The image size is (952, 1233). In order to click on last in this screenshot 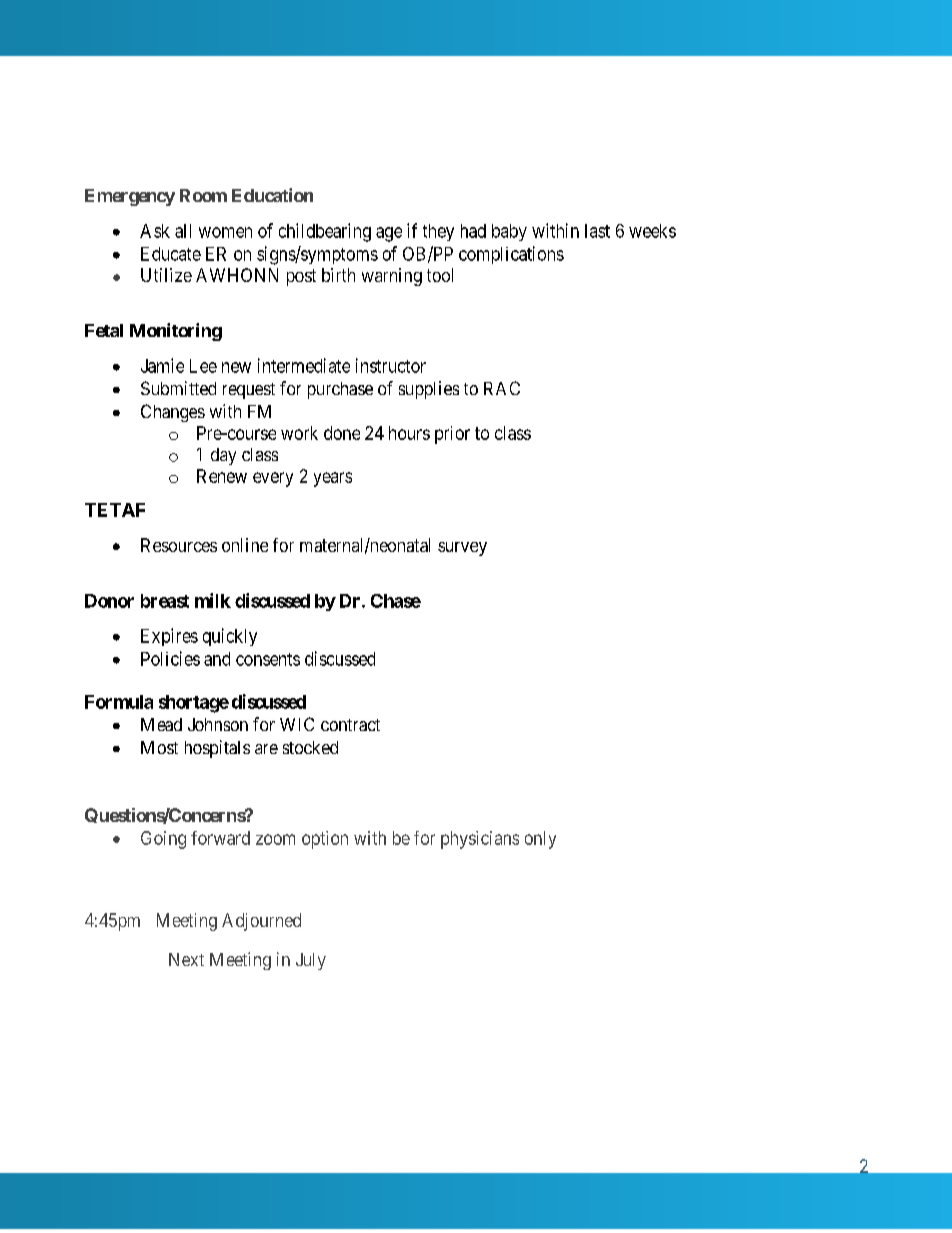, I will do `click(597, 231)`.
